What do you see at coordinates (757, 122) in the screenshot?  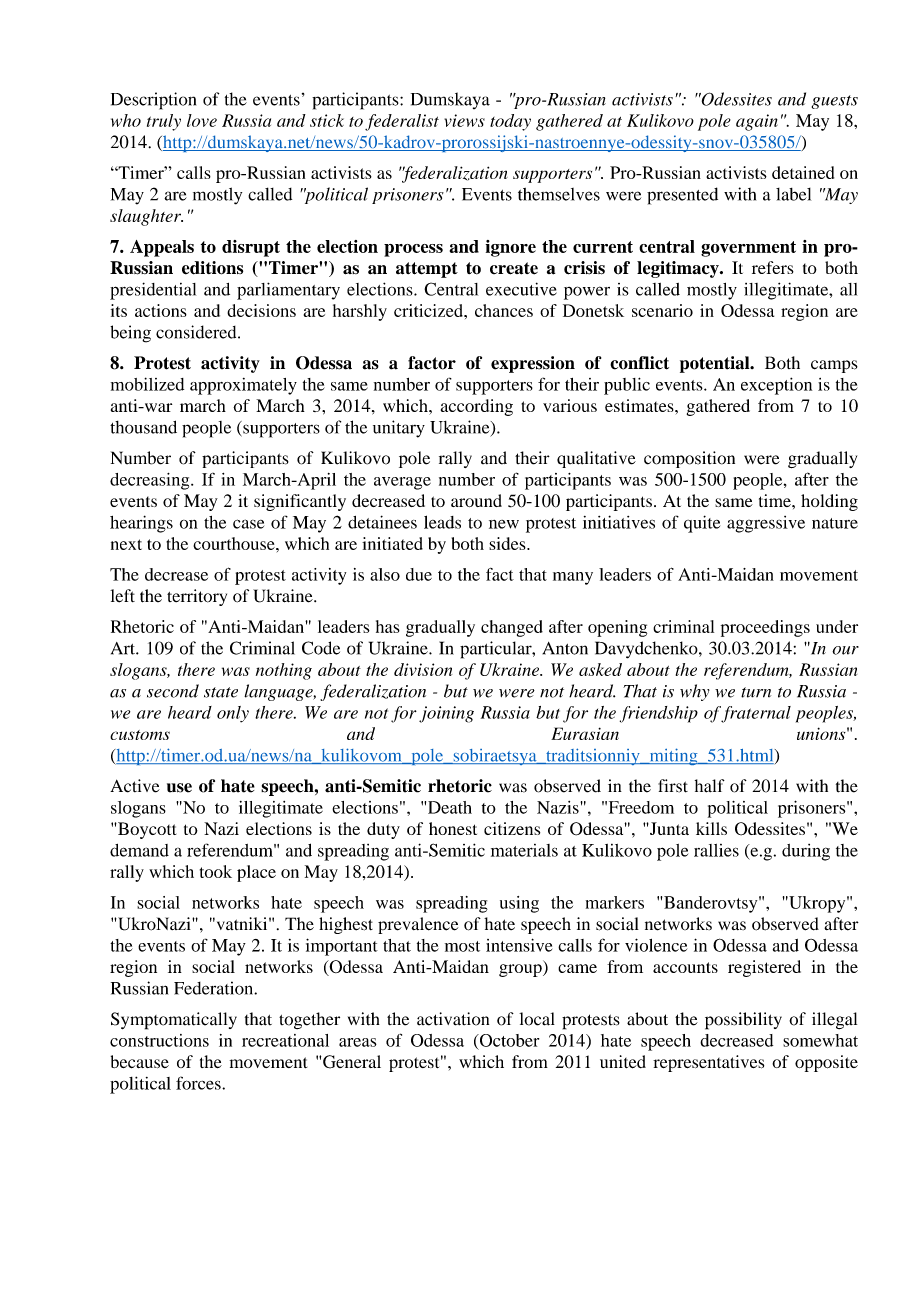 I see `again` at bounding box center [757, 122].
